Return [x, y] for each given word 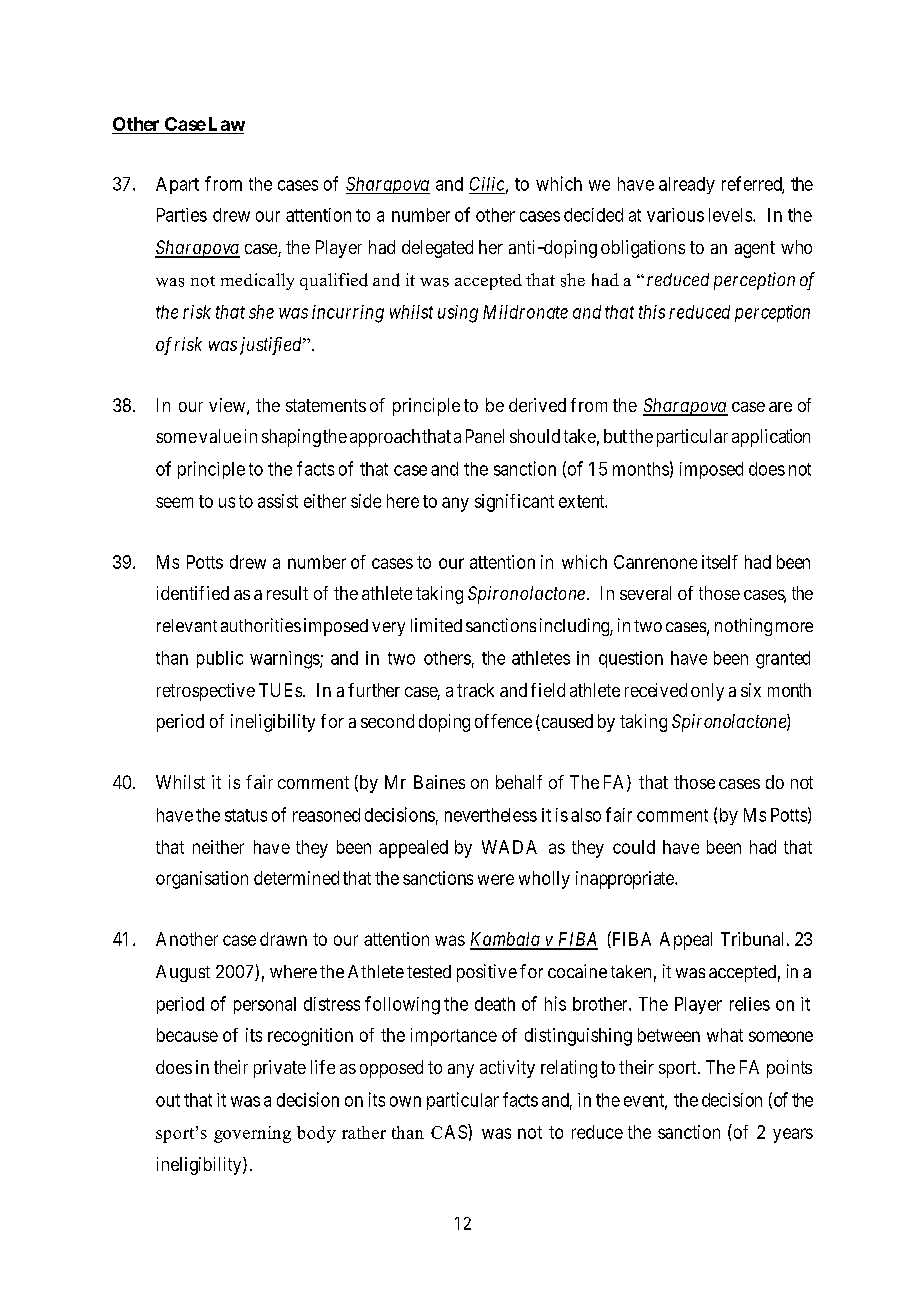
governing [252, 1134]
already [687, 185]
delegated [437, 249]
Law [225, 124]
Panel [485, 436]
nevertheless [491, 815]
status [246, 815]
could [634, 847]
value [220, 436]
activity [507, 1069]
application [771, 438]
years [793, 1135]
